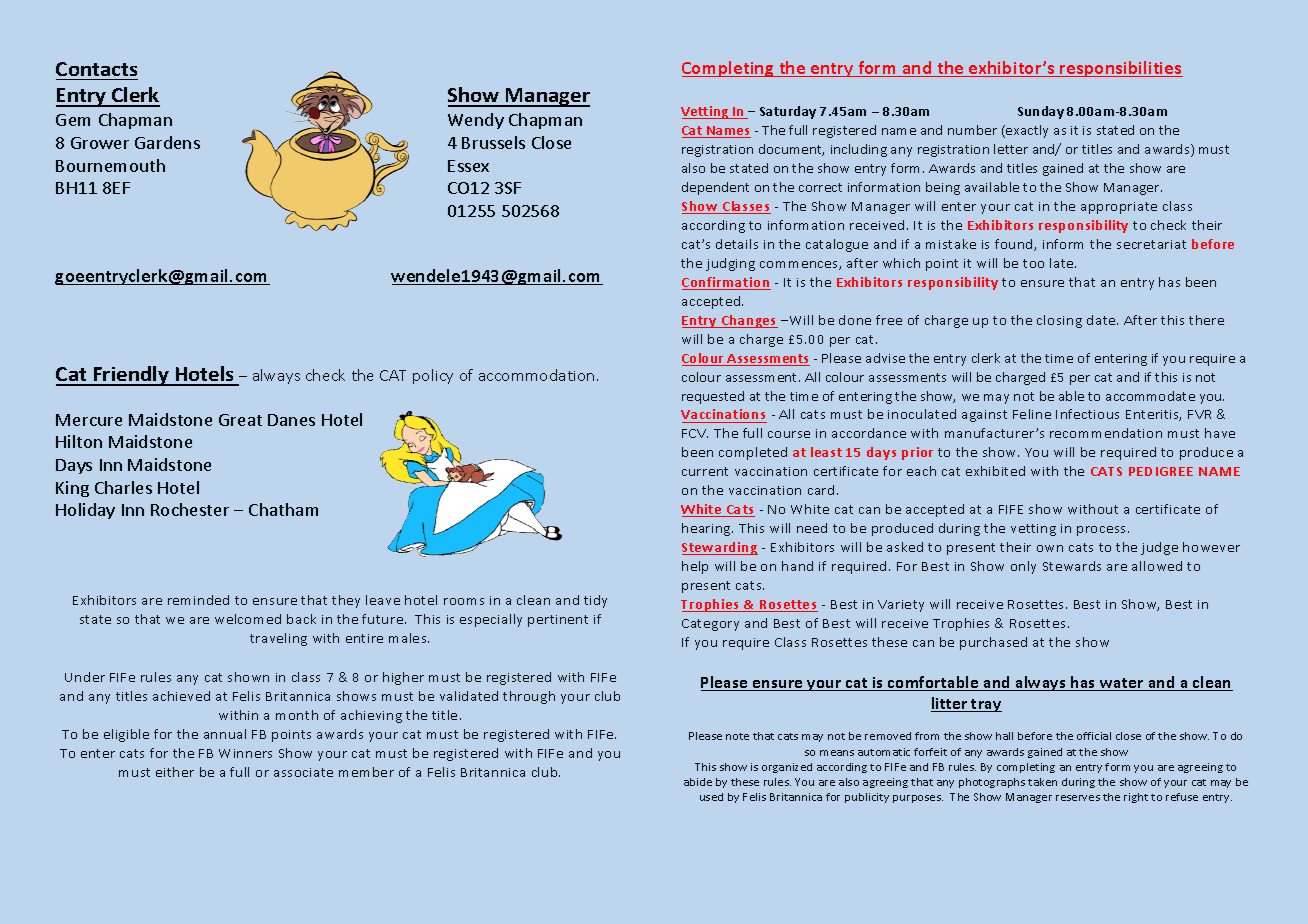  Describe the element at coordinates (175, 772) in the page. I see `either` at that location.
